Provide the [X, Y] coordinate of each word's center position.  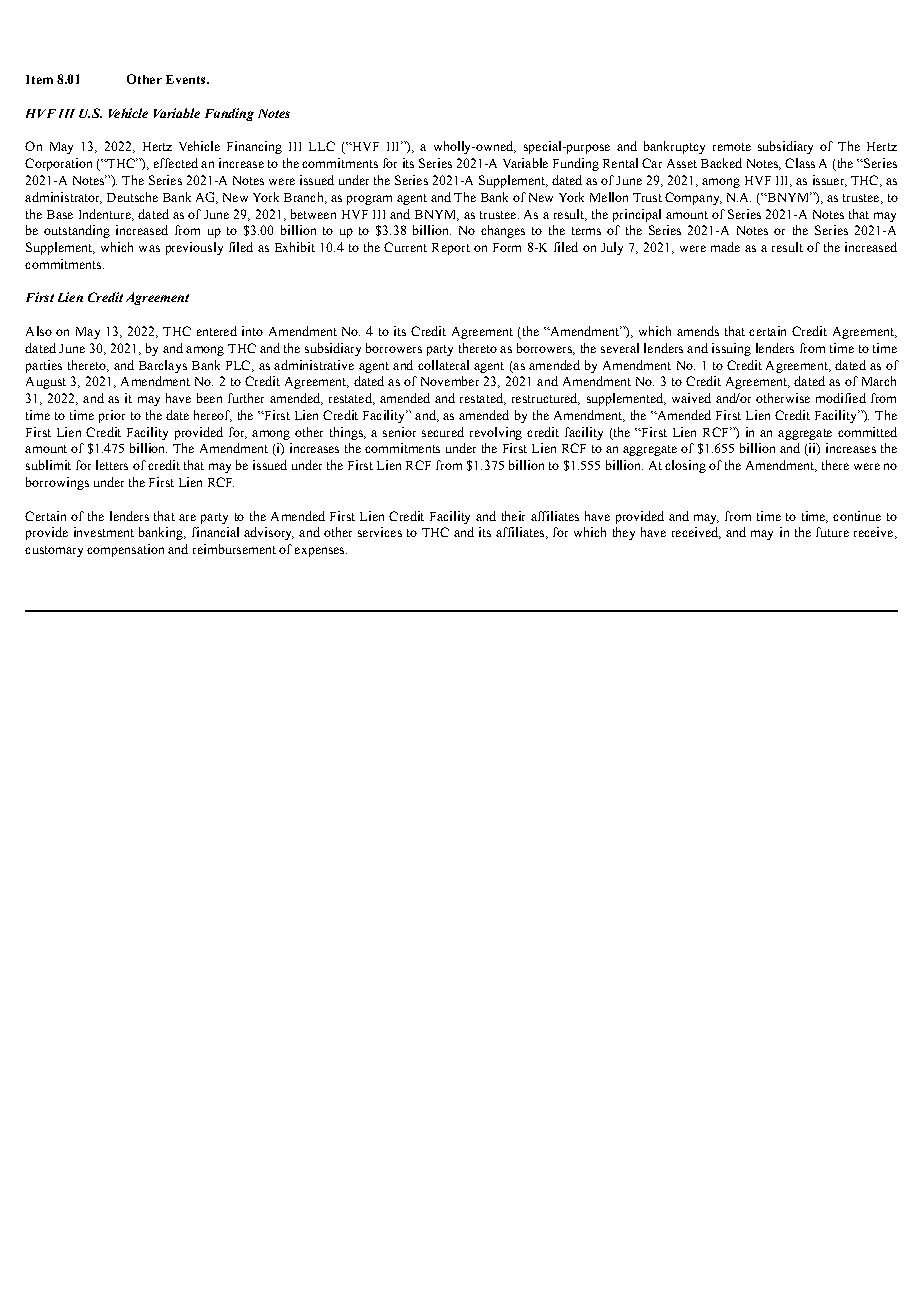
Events [187, 79]
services [380, 532]
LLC [322, 146]
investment [104, 532]
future [832, 532]
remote [732, 147]
